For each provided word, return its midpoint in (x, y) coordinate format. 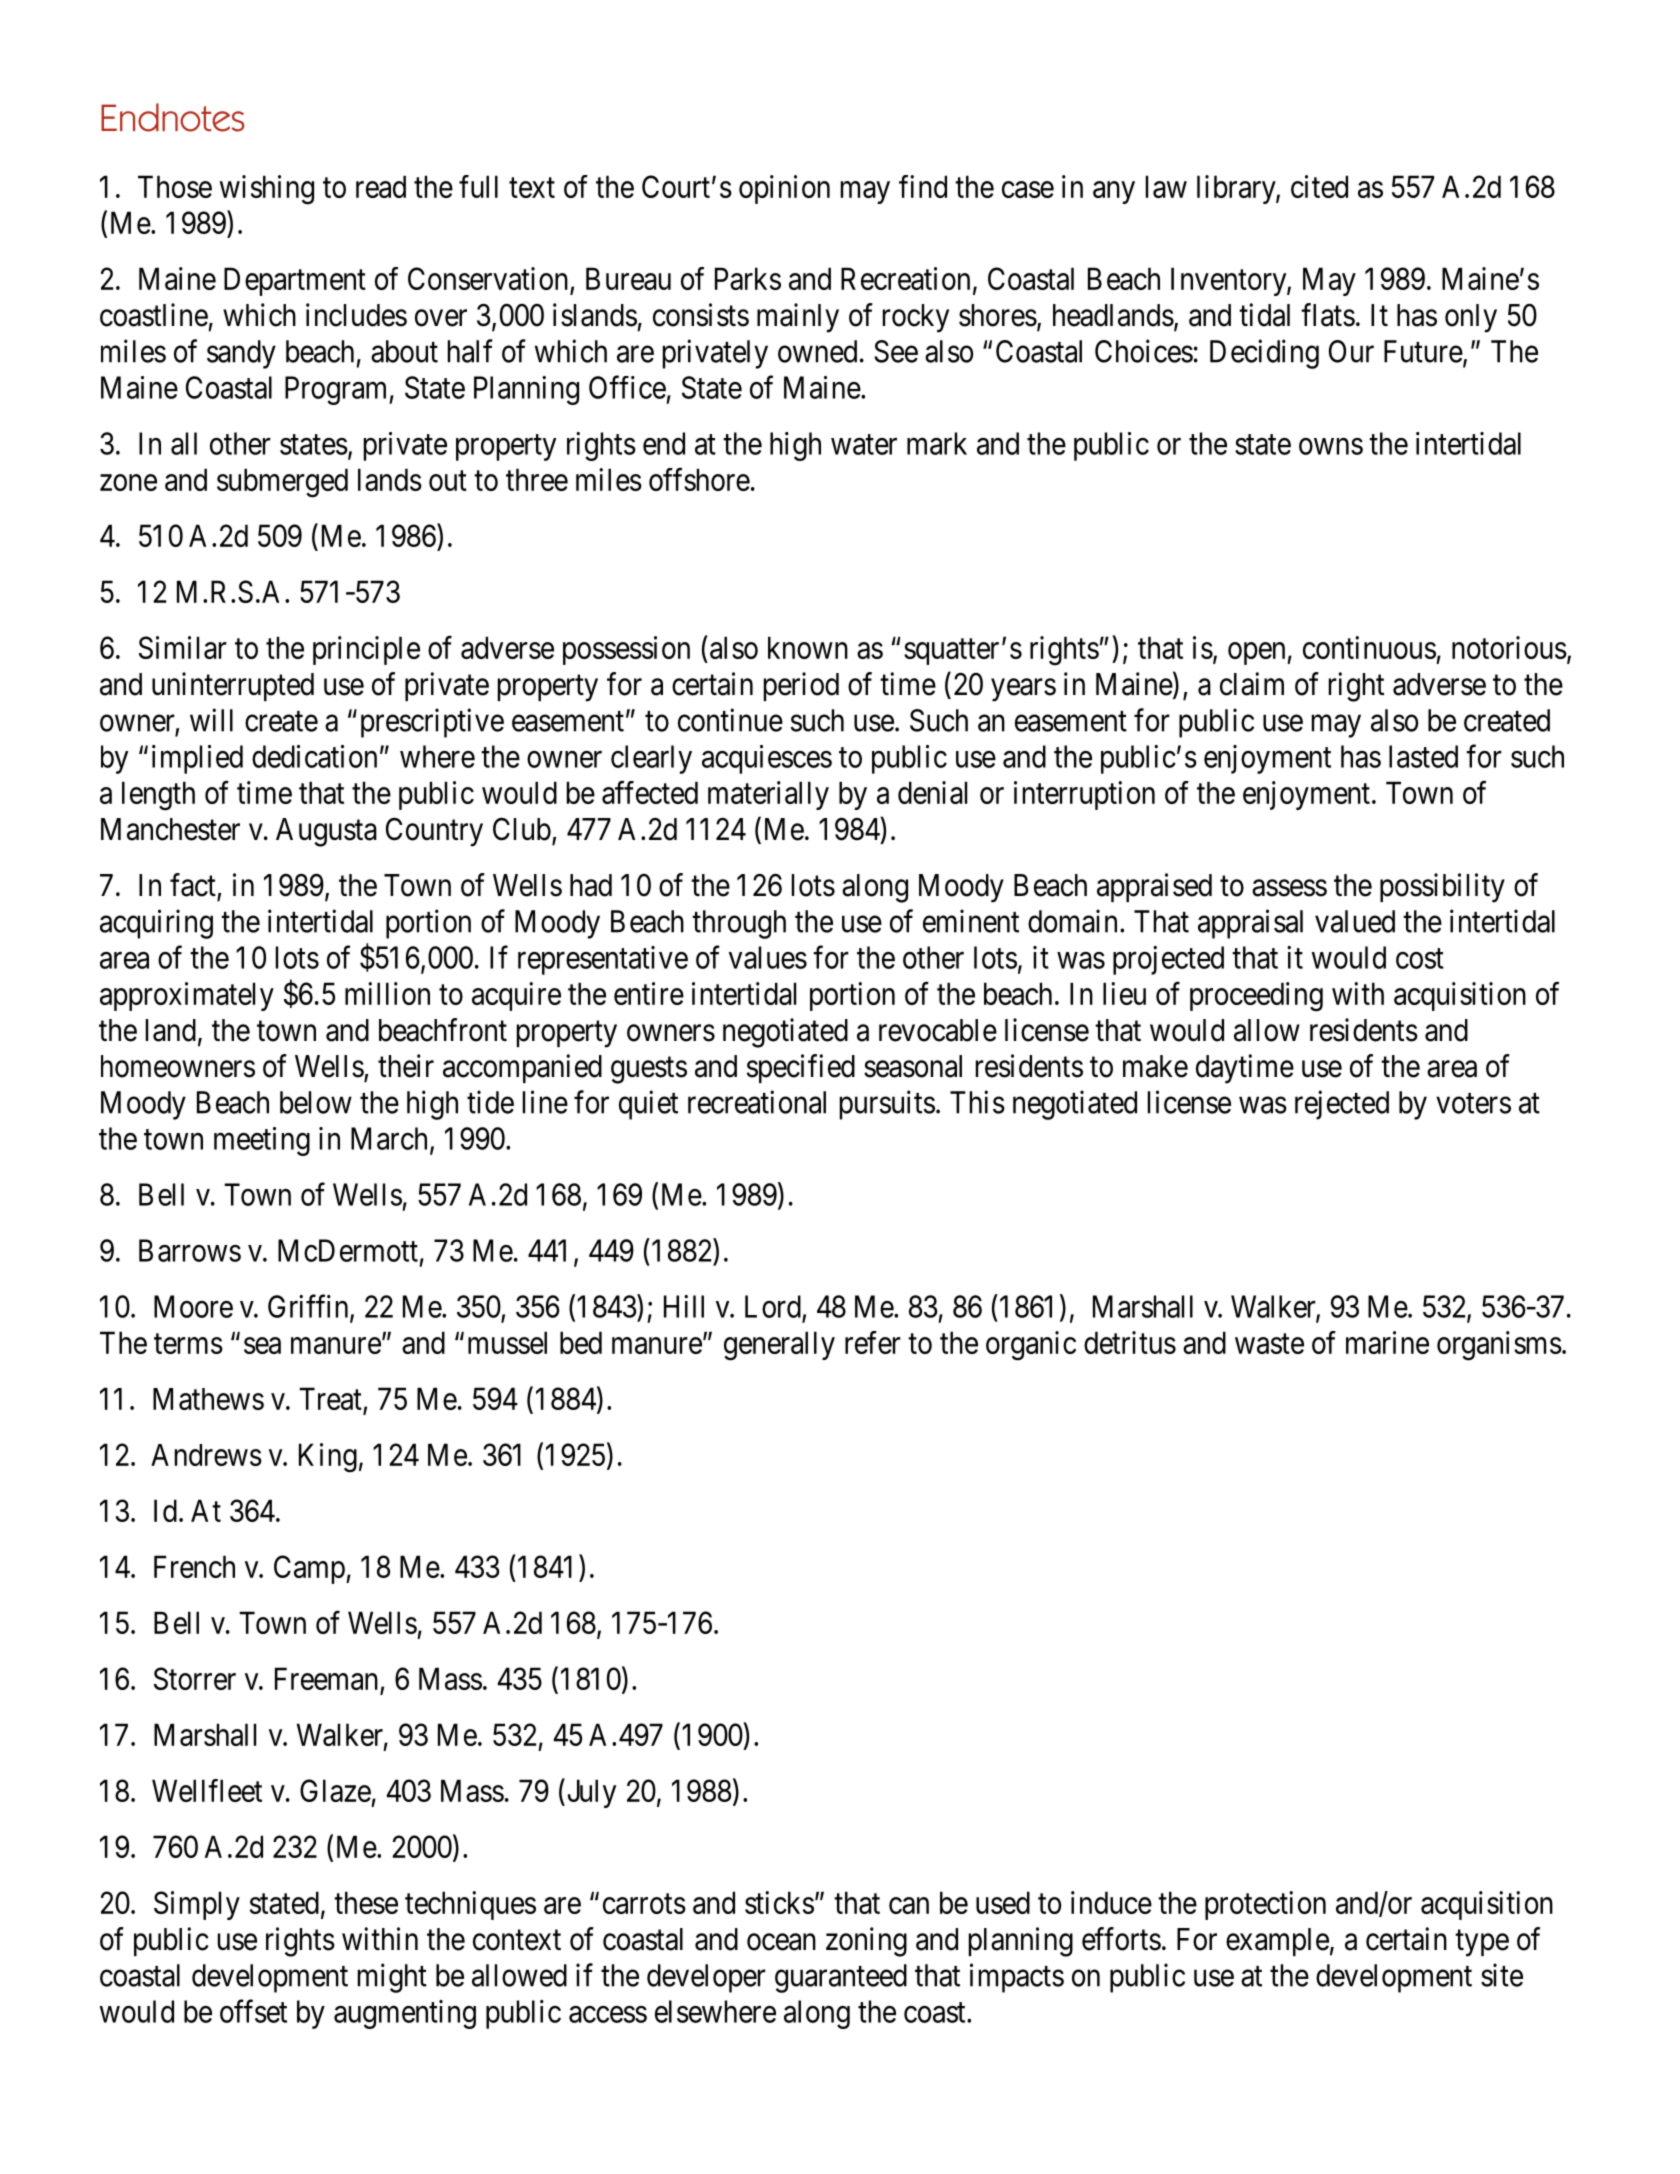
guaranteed (841, 1978)
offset (253, 2011)
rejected (1342, 1105)
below (316, 1102)
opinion (784, 189)
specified (801, 1068)
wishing (267, 190)
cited (1319, 186)
